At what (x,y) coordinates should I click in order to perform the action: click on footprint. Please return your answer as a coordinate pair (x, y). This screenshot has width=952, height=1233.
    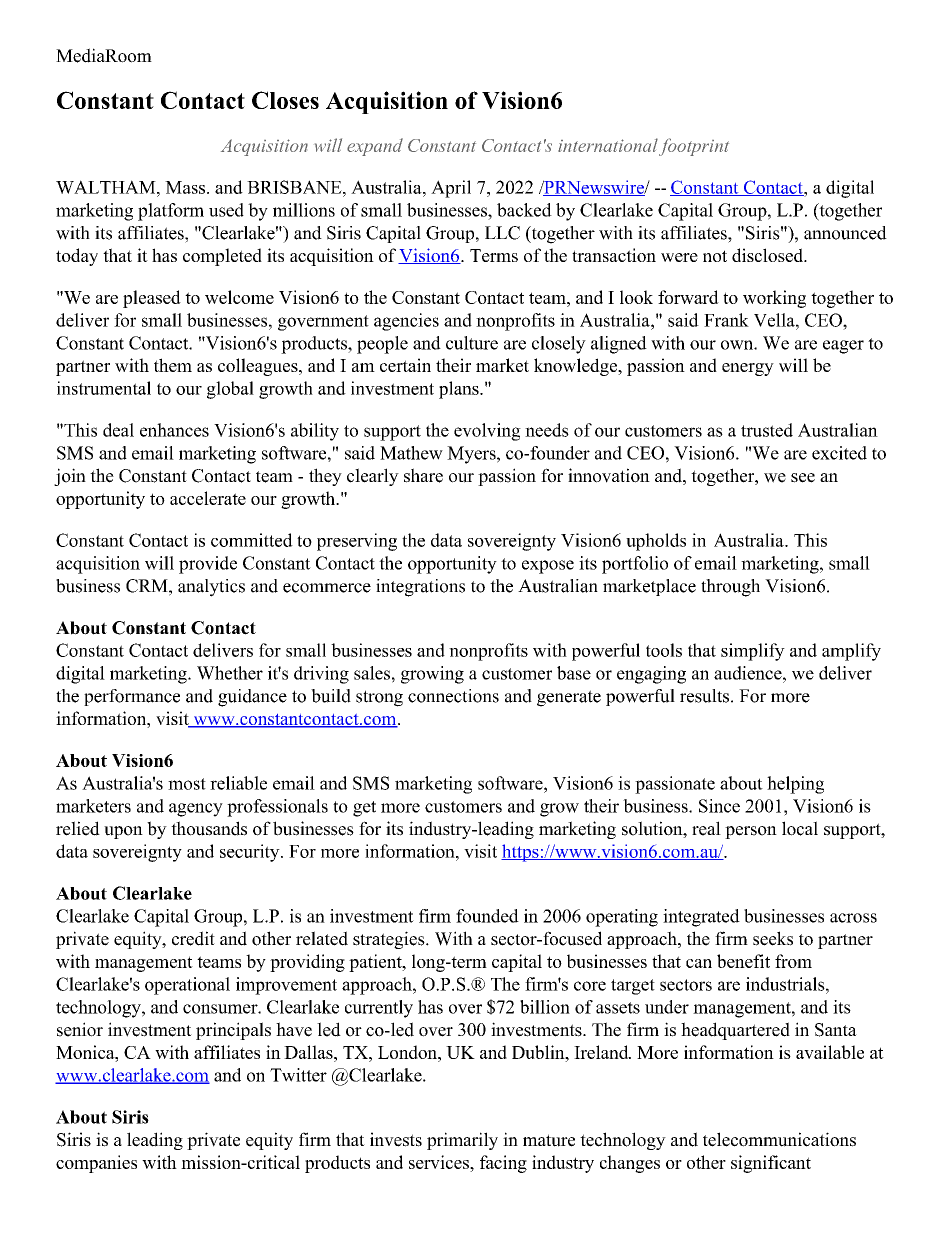
    Looking at the image, I should click on (694, 147).
